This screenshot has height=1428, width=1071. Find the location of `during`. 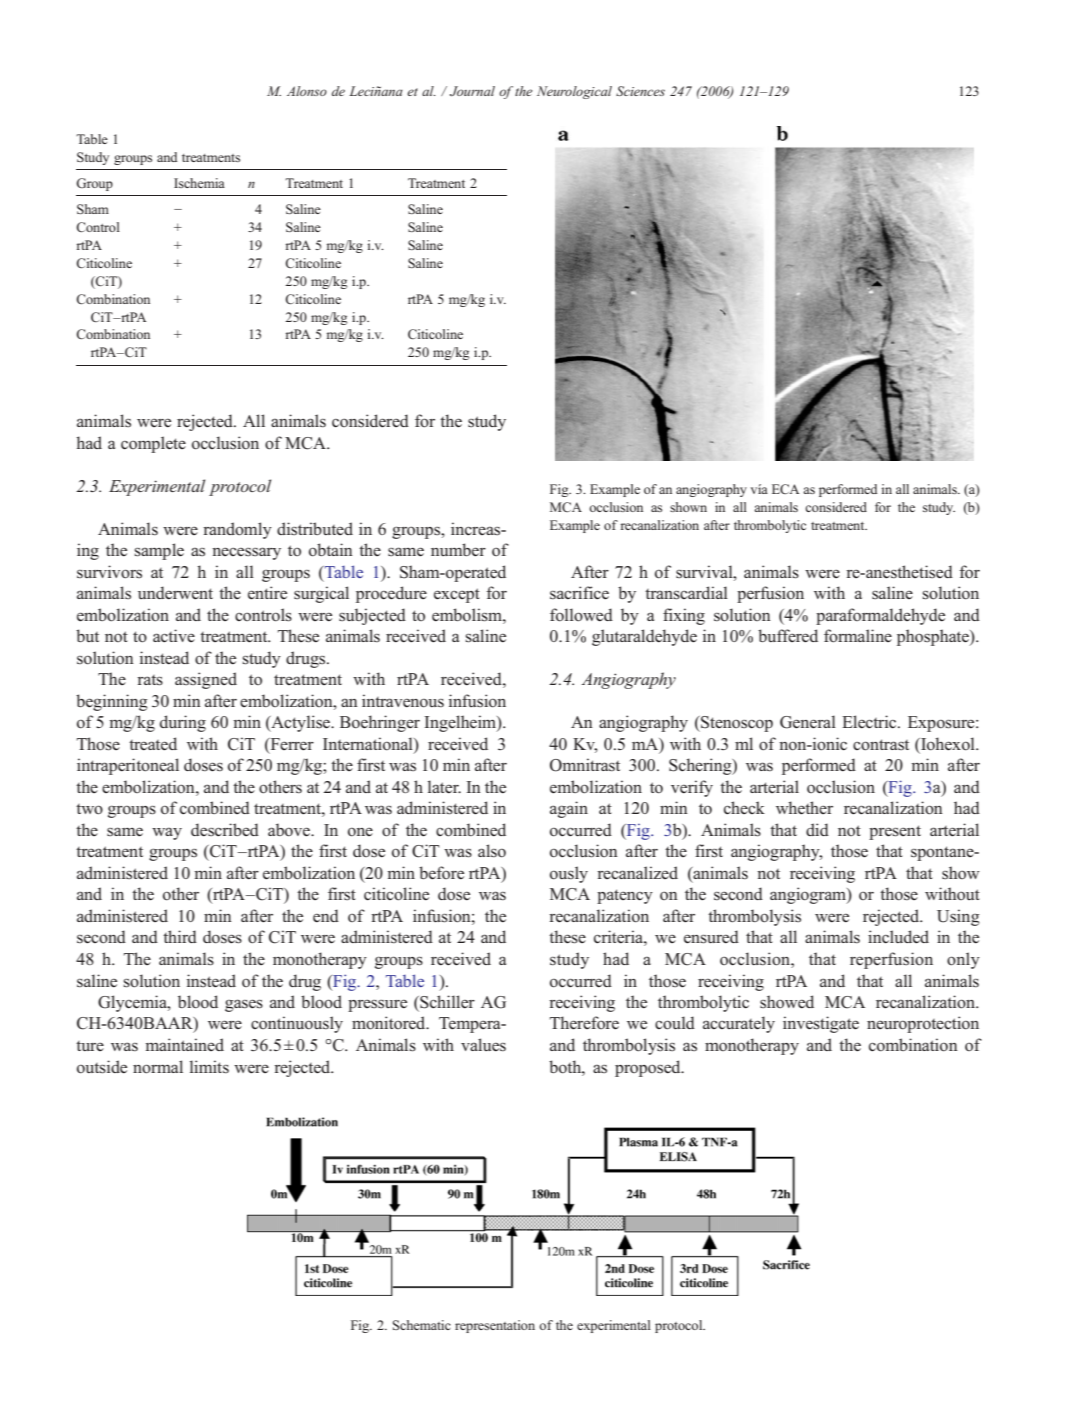

during is located at coordinates (183, 723).
